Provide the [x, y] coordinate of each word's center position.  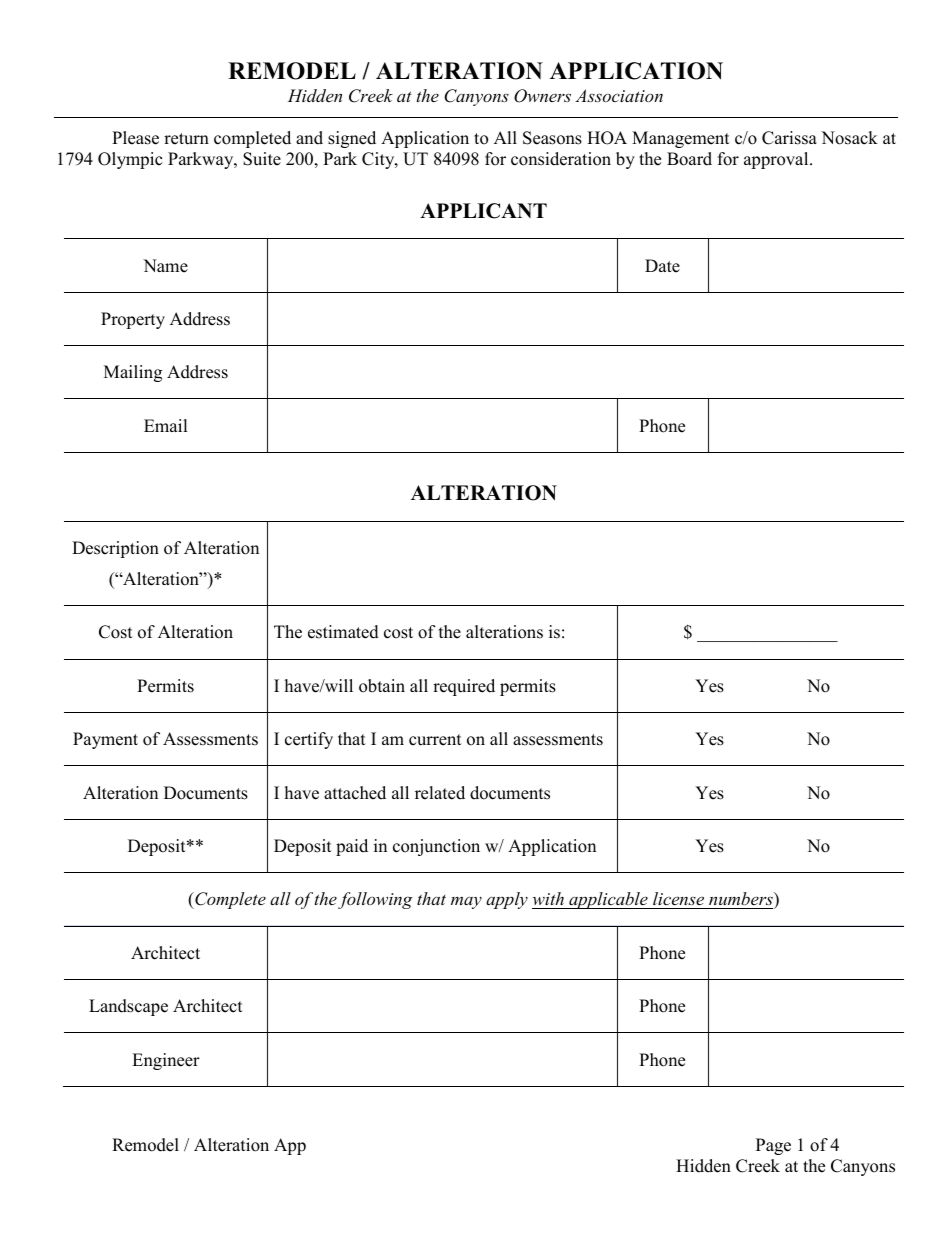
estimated [343, 632]
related [440, 793]
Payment [105, 740]
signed [352, 139]
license [679, 900]
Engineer [166, 1061]
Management [681, 139]
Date [662, 266]
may [466, 902]
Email [166, 425]
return [186, 139]
